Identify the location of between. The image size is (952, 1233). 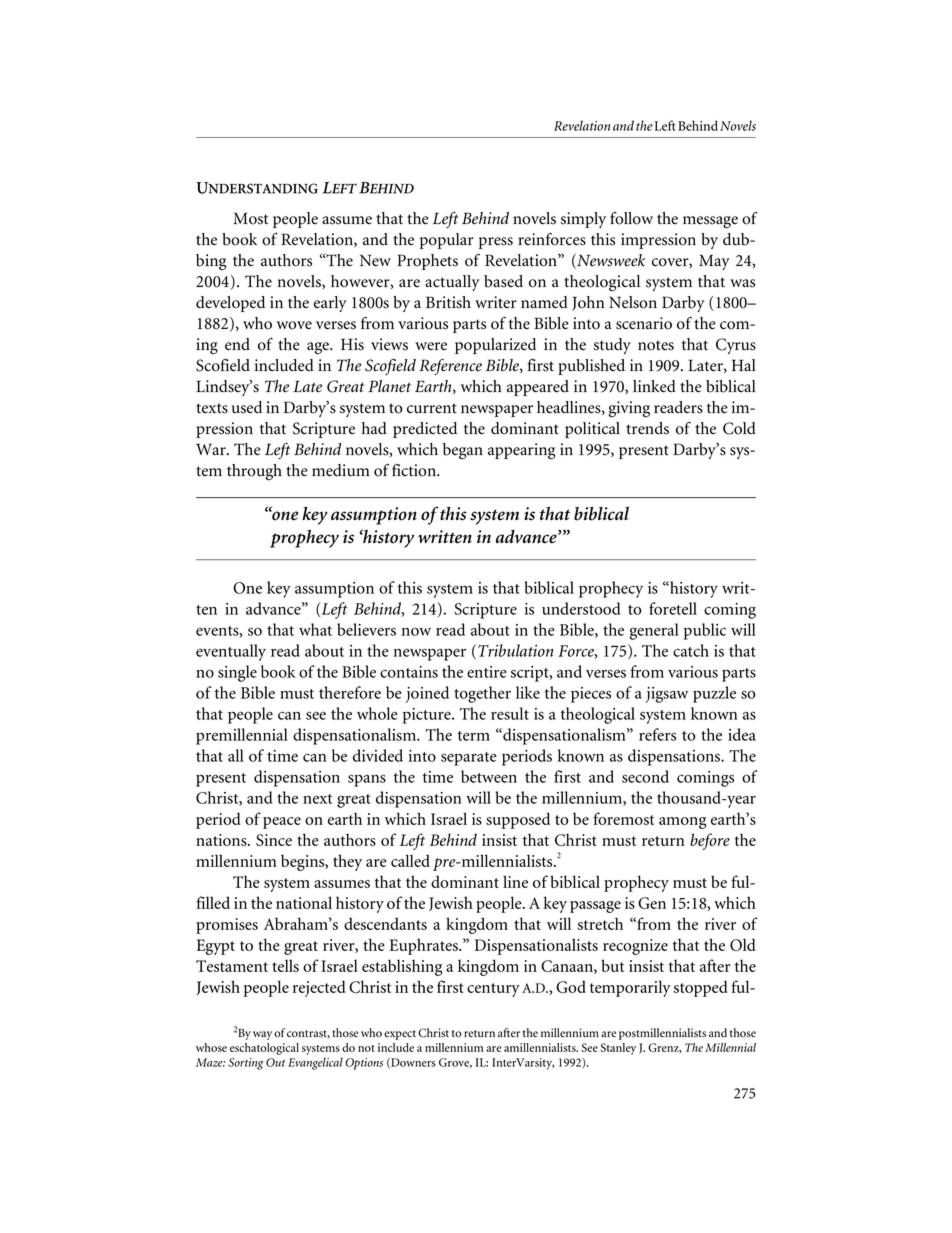
(489, 776).
